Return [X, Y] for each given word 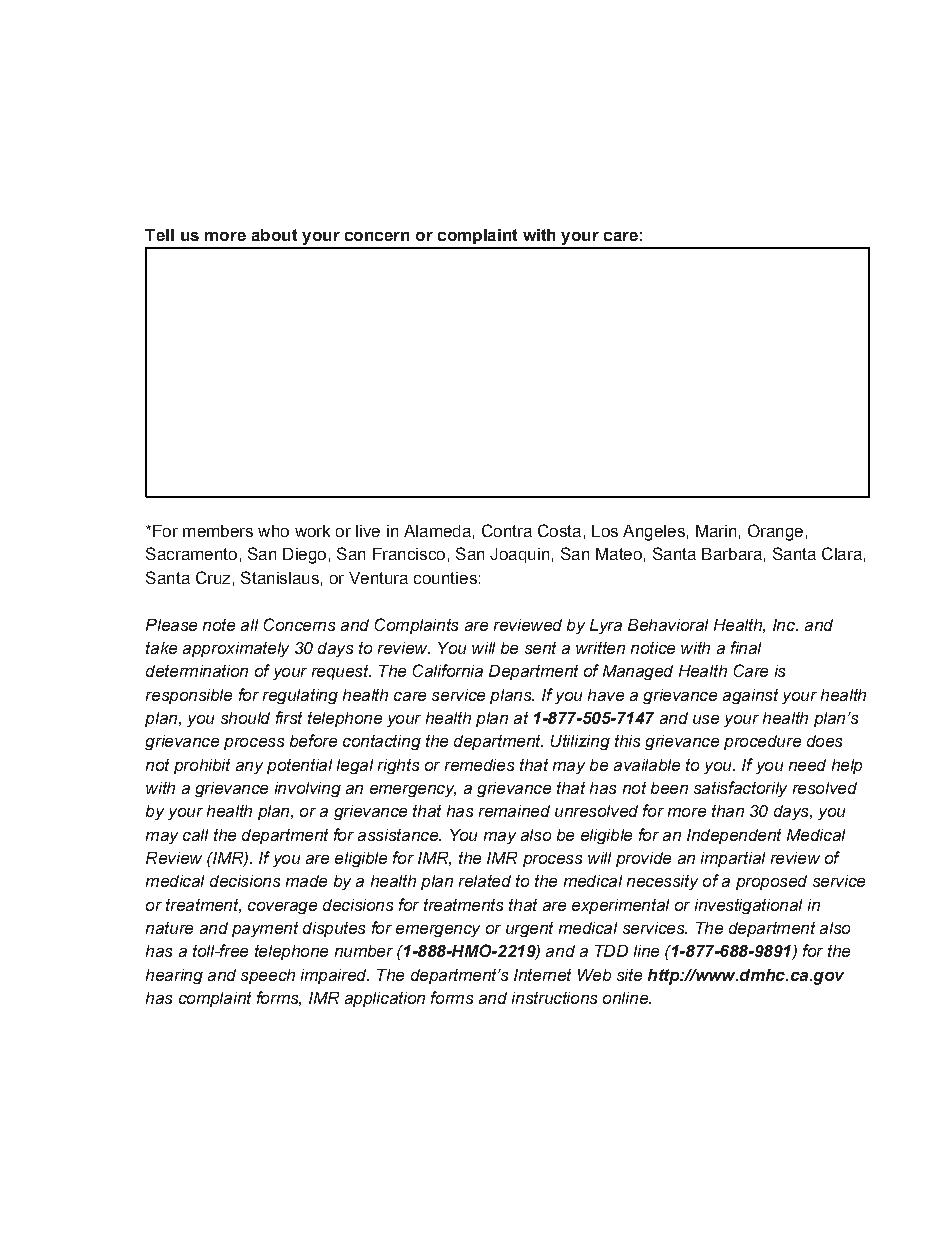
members [218, 531]
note [219, 625]
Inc [785, 625]
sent [540, 648]
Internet [542, 975]
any [249, 768]
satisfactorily [740, 789]
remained [514, 811]
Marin [716, 531]
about [274, 235]
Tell [159, 235]
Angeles [654, 533]
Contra [507, 530]
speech [268, 976]
